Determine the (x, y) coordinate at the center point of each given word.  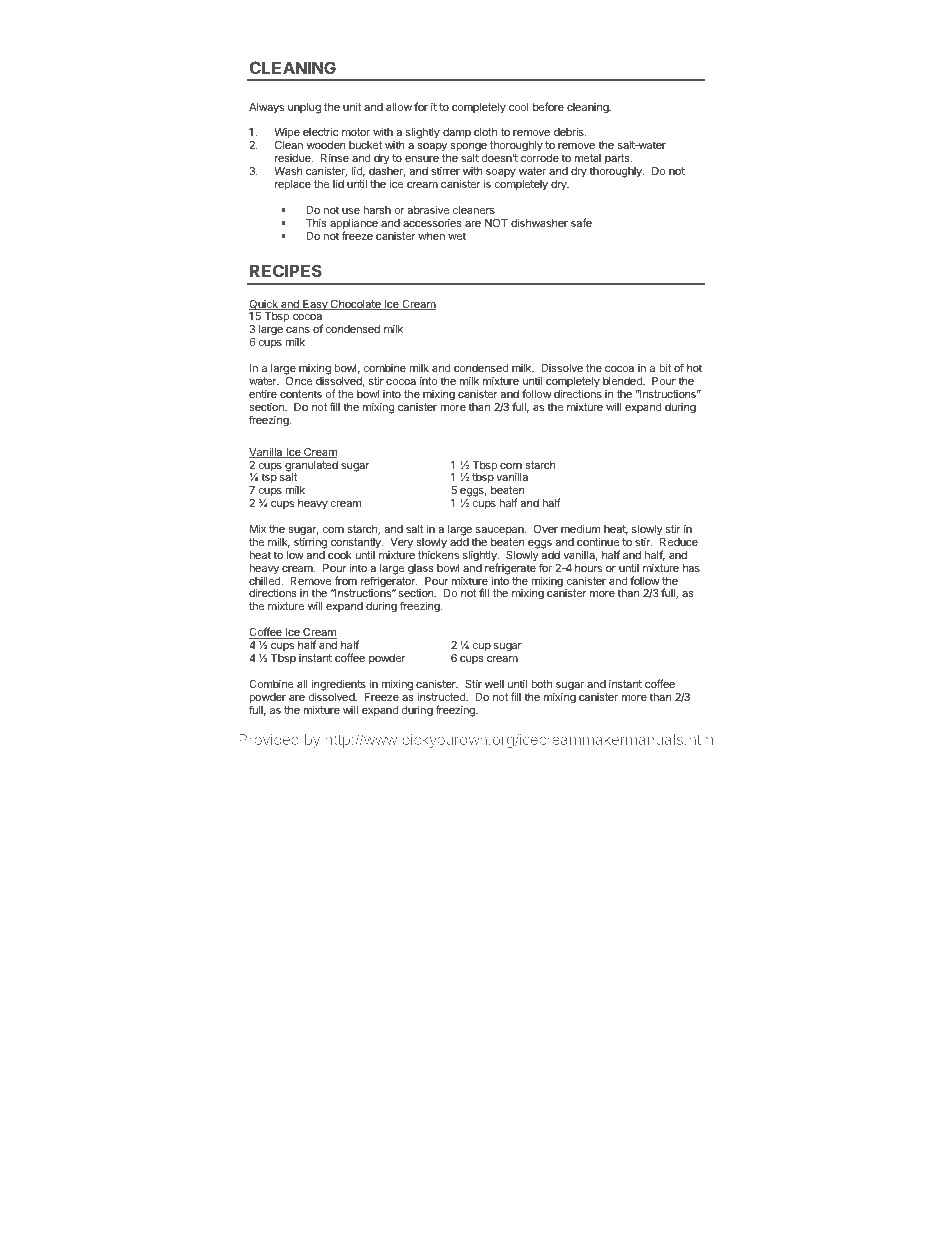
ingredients (339, 686)
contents (301, 394)
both (542, 684)
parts (618, 161)
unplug (304, 108)
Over (546, 529)
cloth (485, 132)
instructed (442, 696)
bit (665, 367)
